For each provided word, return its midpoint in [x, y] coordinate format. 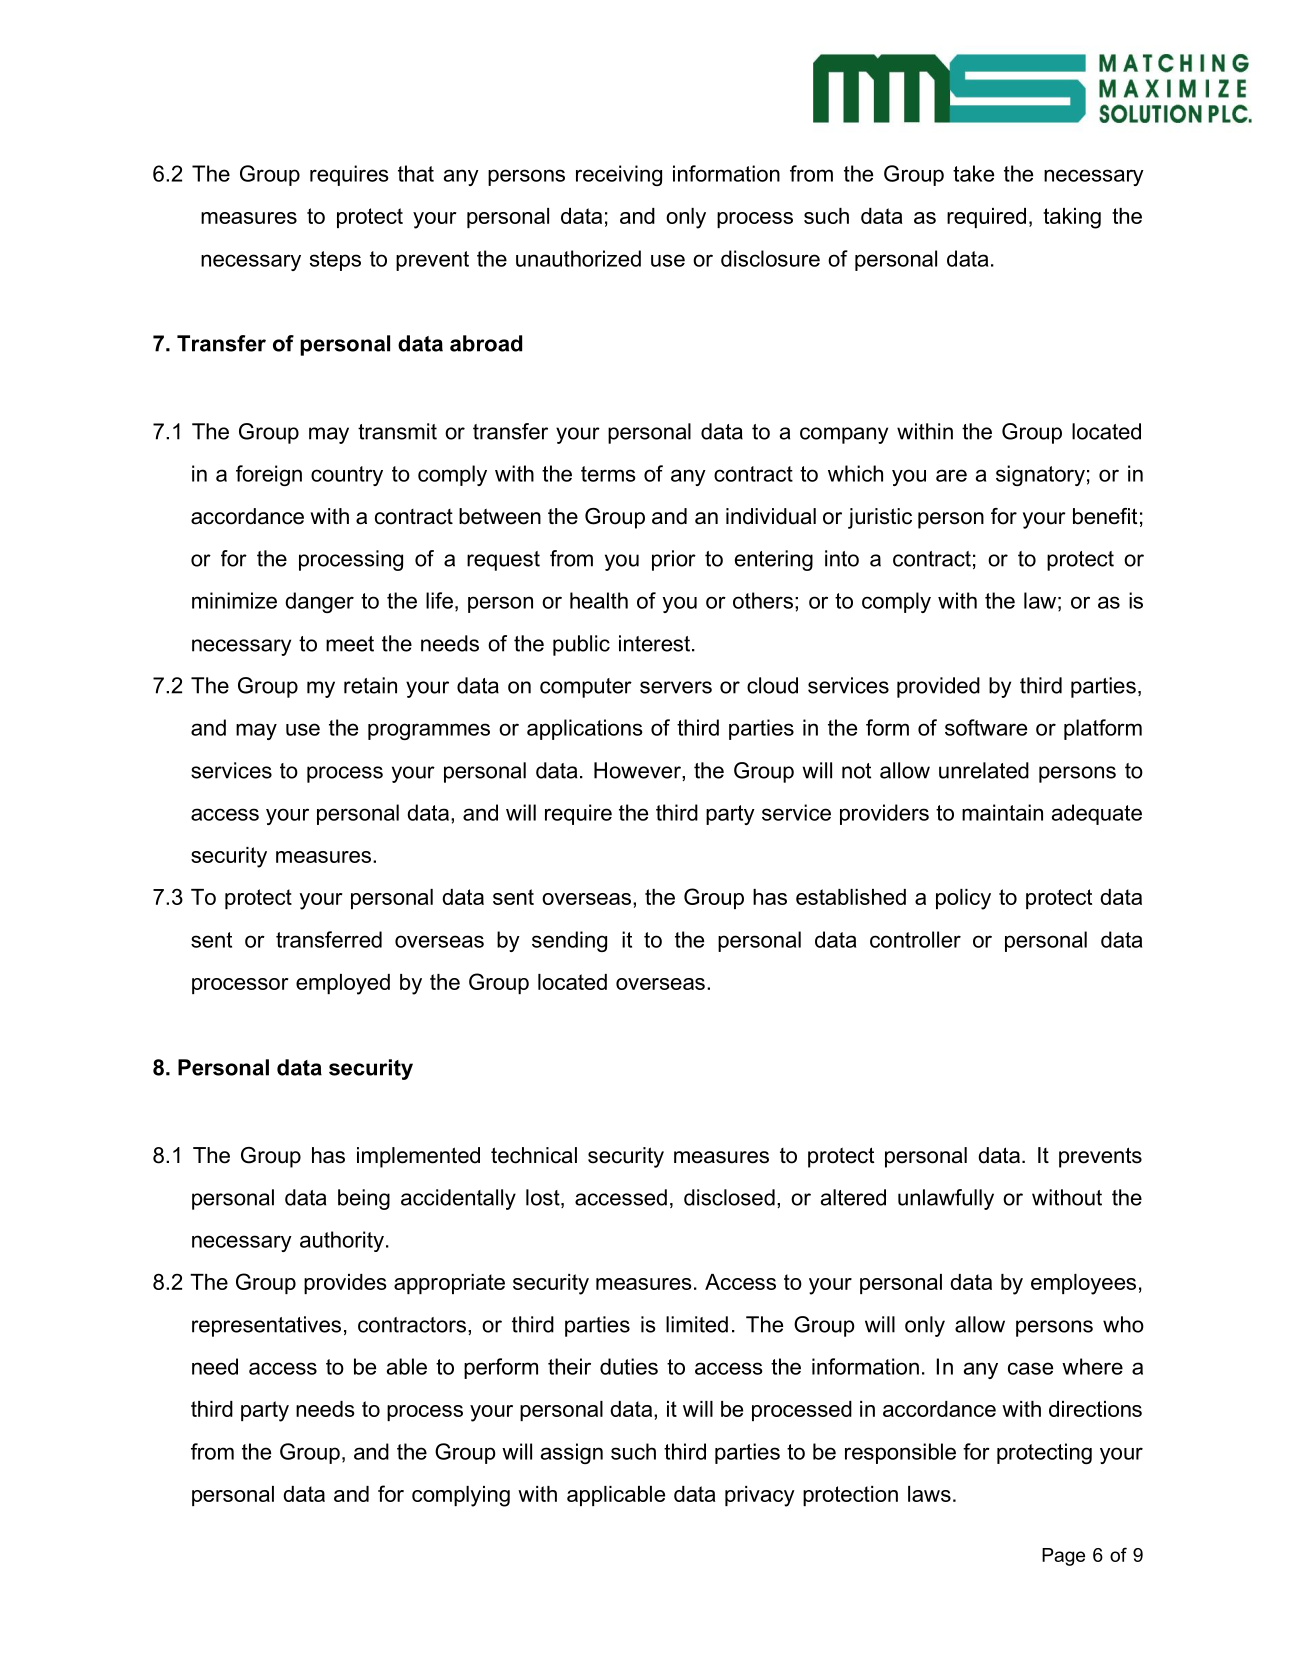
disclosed [729, 1197]
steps [335, 261]
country [347, 476]
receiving [619, 175]
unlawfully [946, 1199]
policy [963, 899]
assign [572, 1453]
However [638, 770]
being [364, 1199]
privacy [760, 1496]
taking [1072, 218]
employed [343, 984]
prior [674, 560]
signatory [1040, 475]
